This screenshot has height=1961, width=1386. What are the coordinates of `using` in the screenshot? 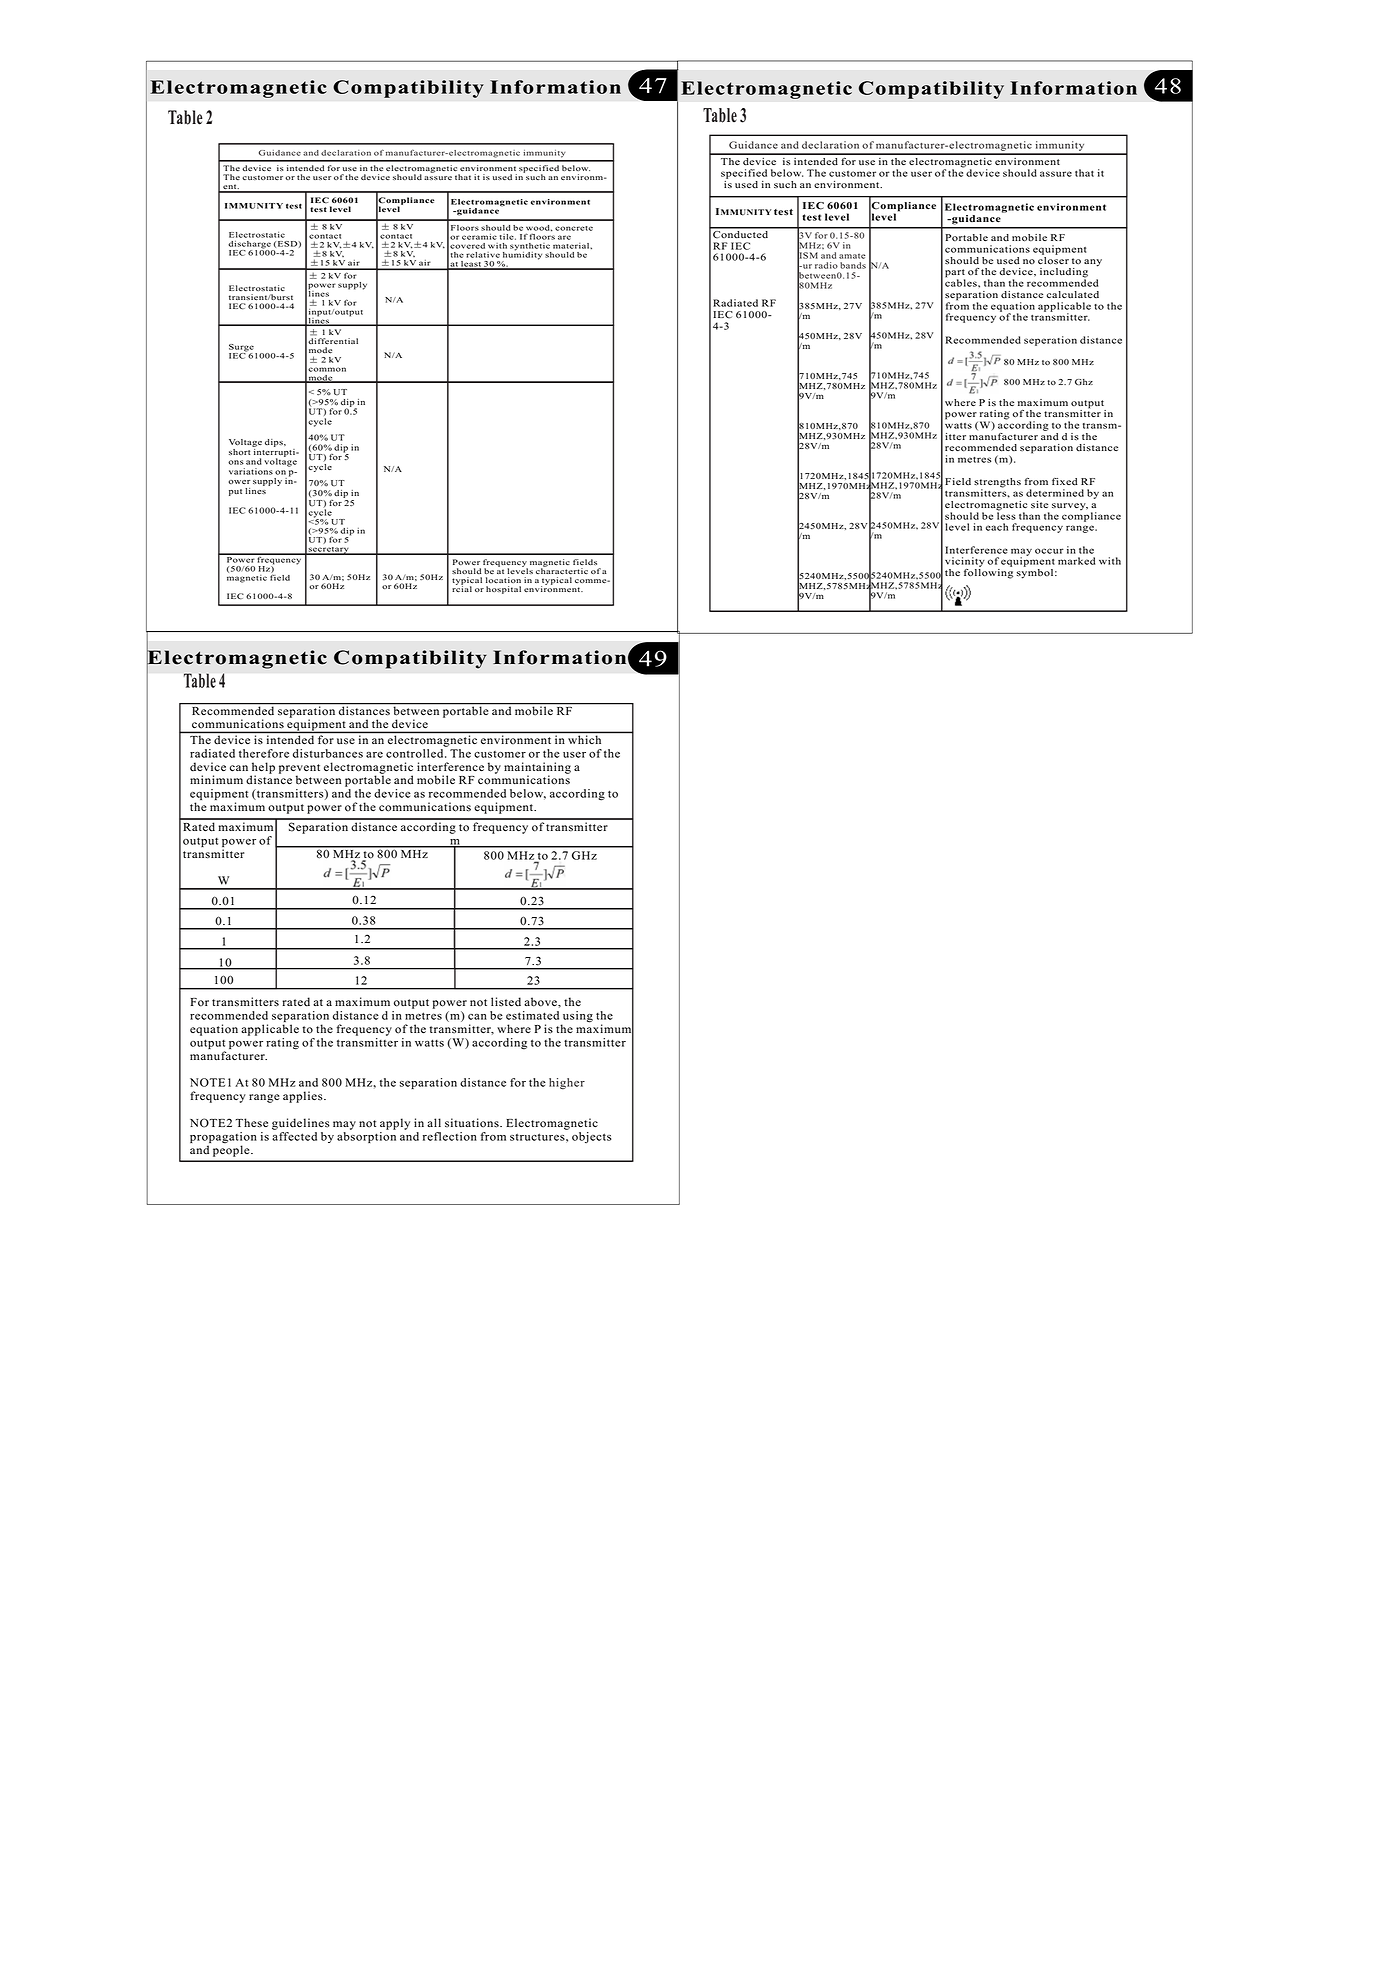 It's located at (577, 1018).
